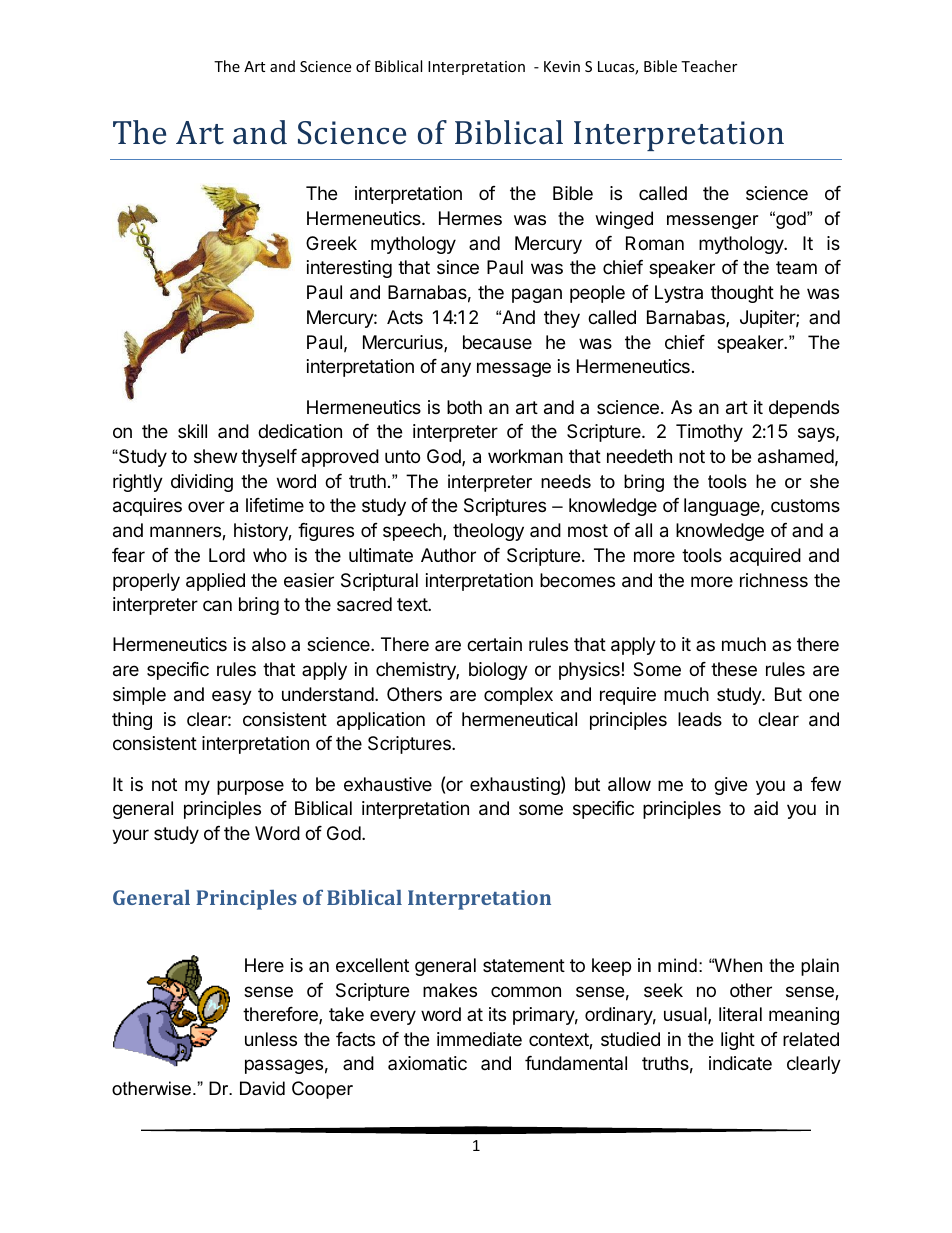 The image size is (952, 1233). I want to click on because, so click(497, 342).
